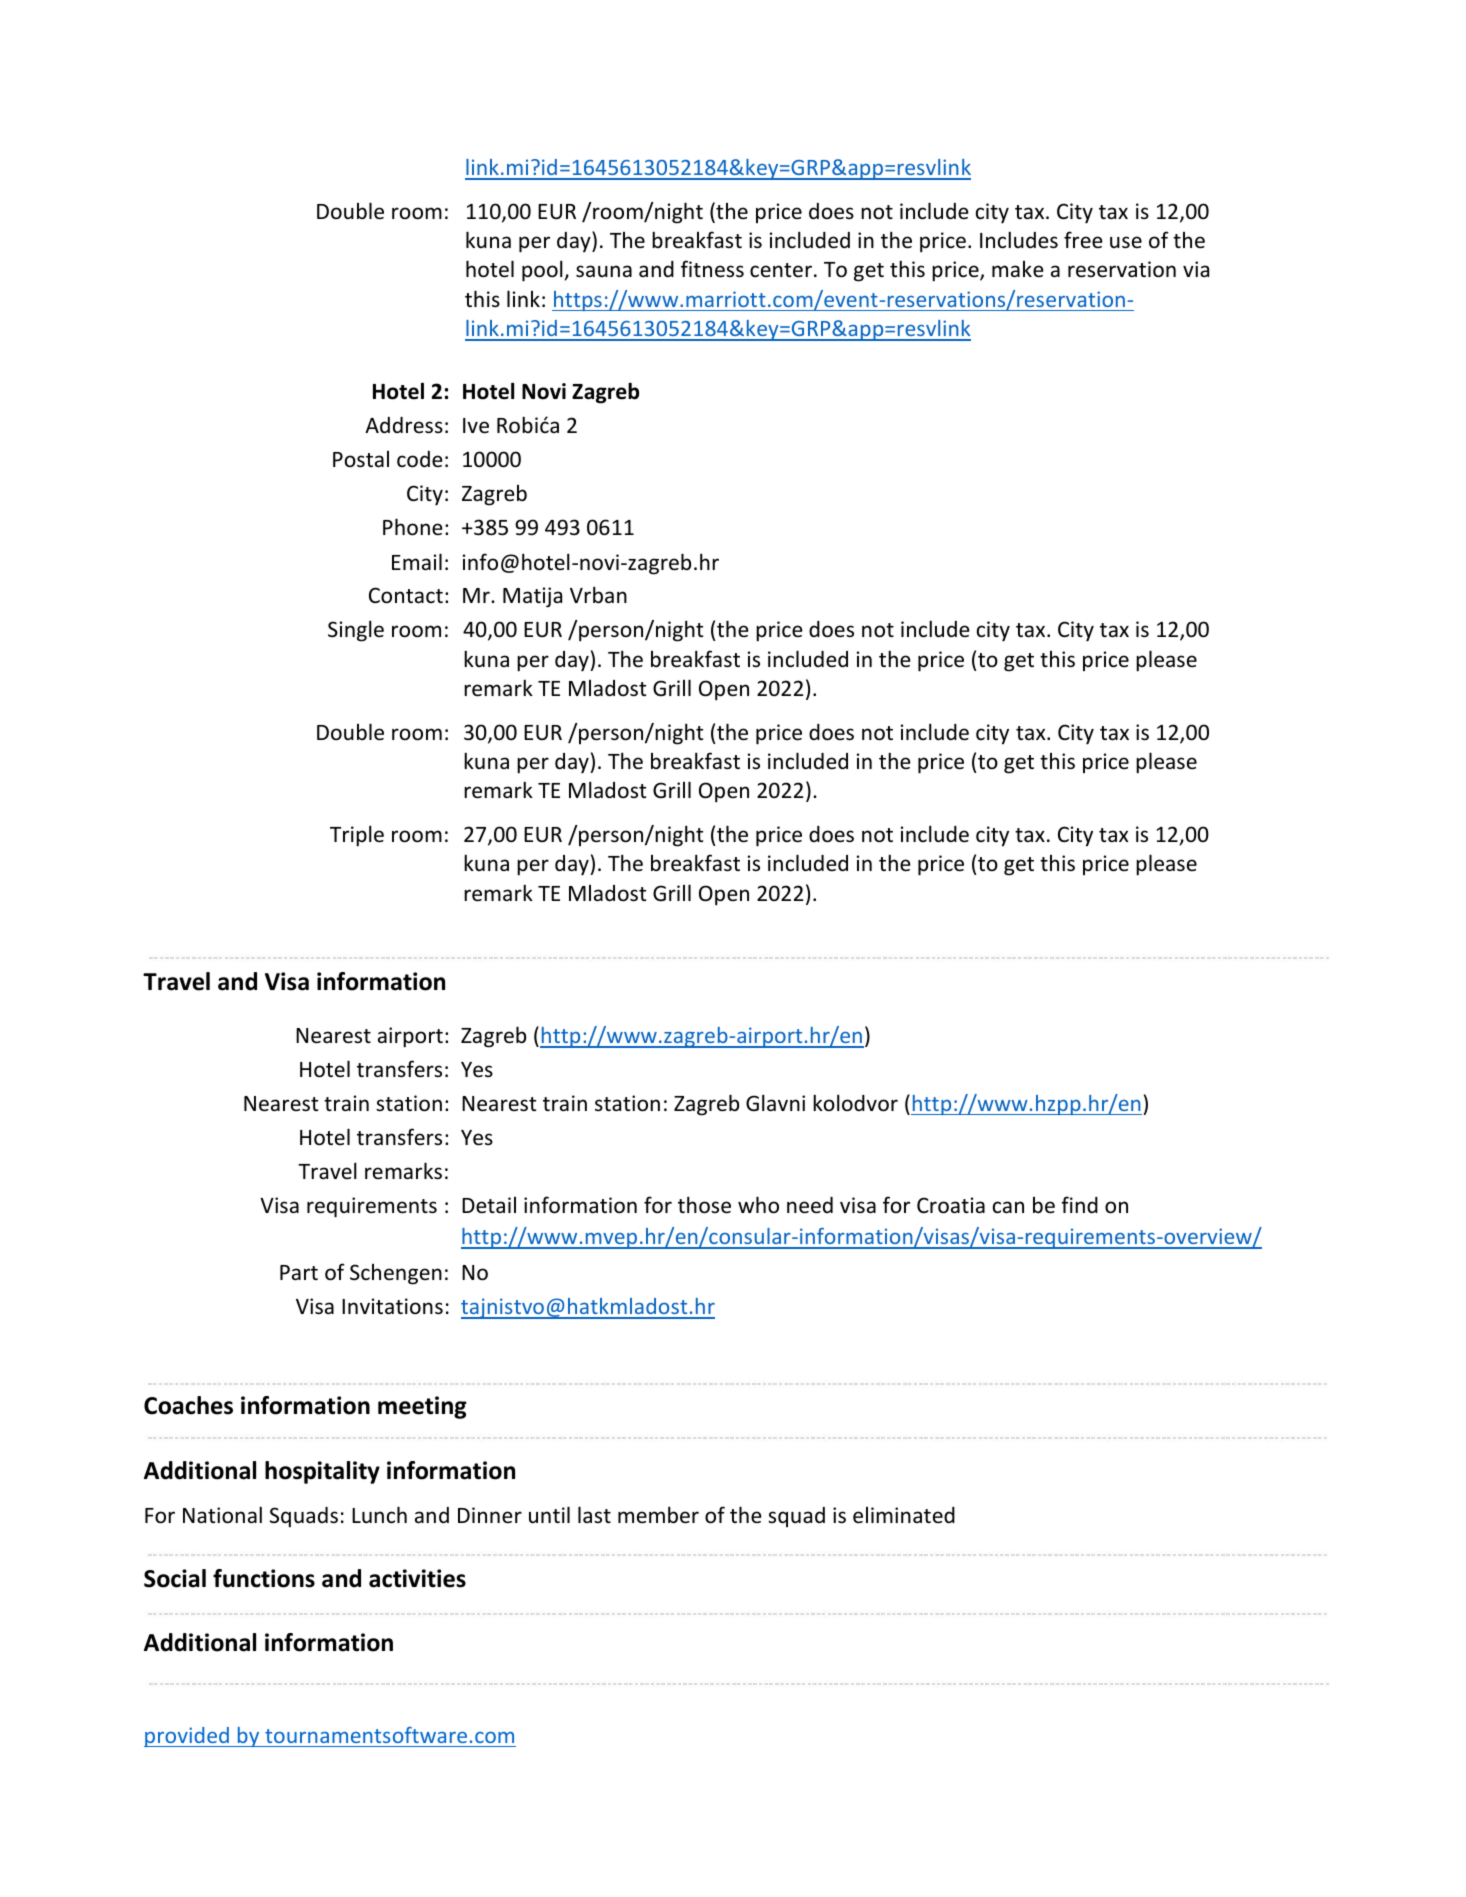  I want to click on Address, so click(404, 425).
